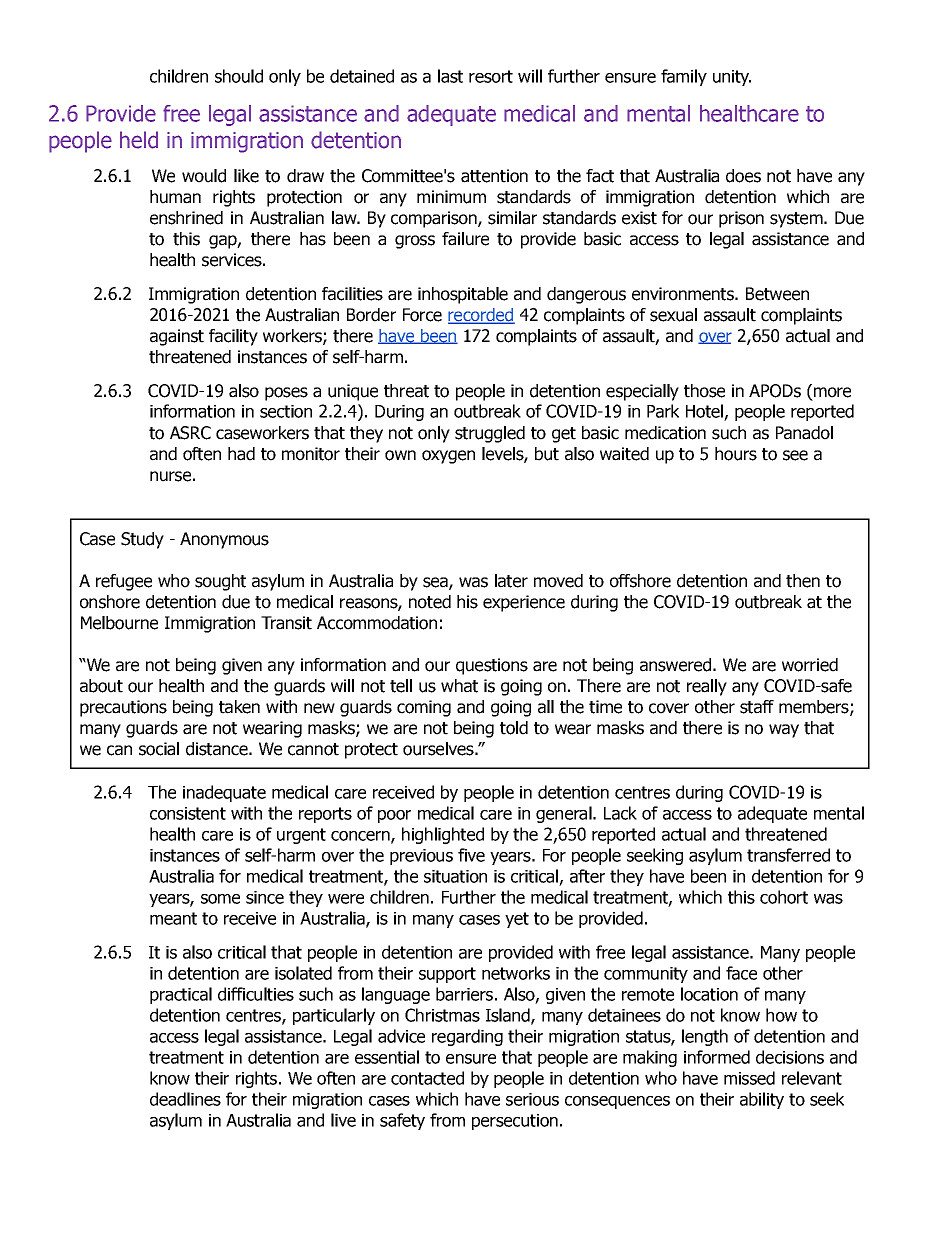  I want to click on then, so click(803, 581).
